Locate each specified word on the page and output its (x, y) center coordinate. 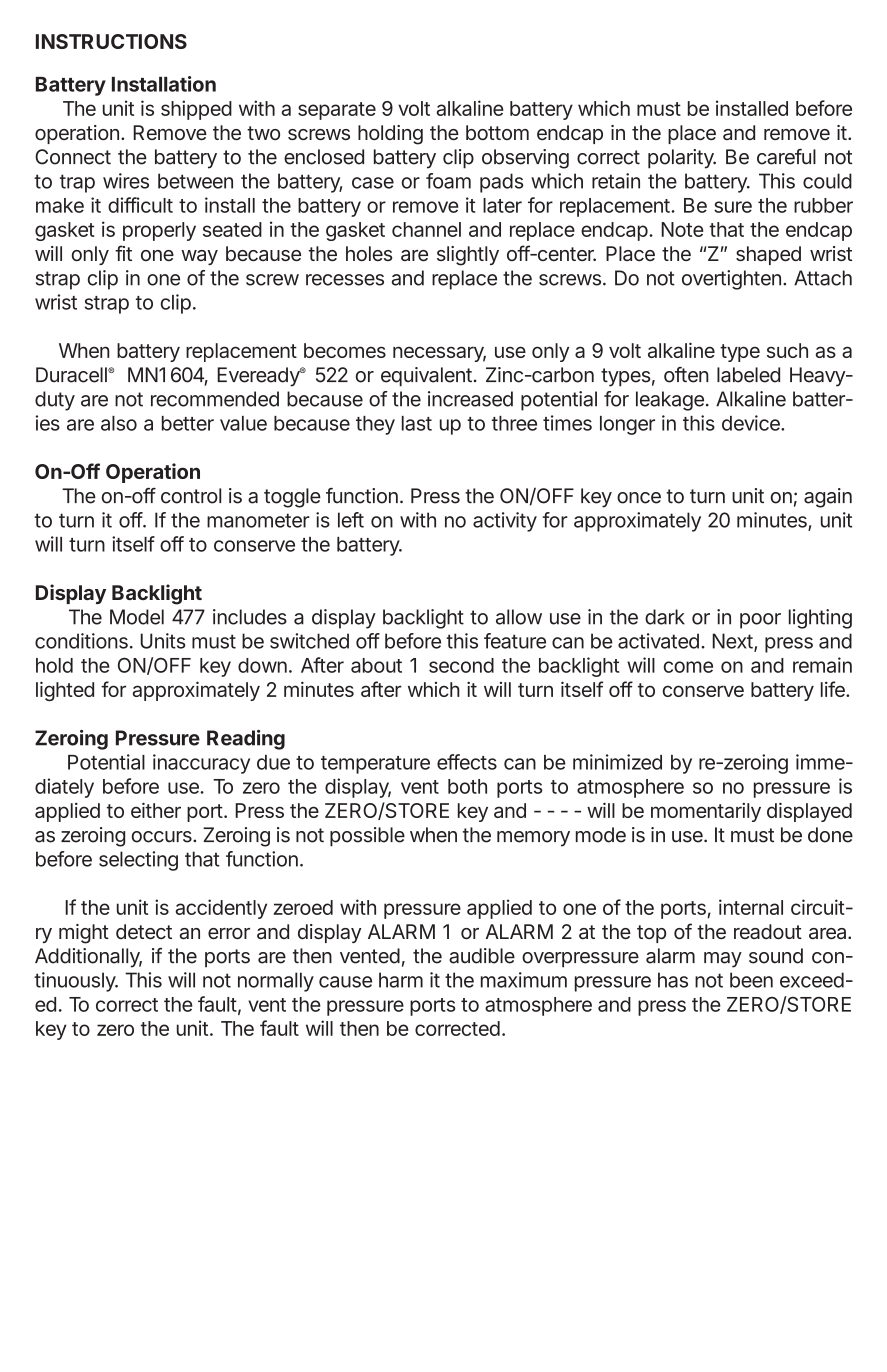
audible (482, 956)
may (723, 960)
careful (786, 157)
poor (760, 621)
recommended (215, 399)
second (461, 665)
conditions (81, 641)
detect (144, 931)
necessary (439, 354)
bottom (497, 132)
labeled (748, 375)
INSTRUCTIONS (111, 41)
